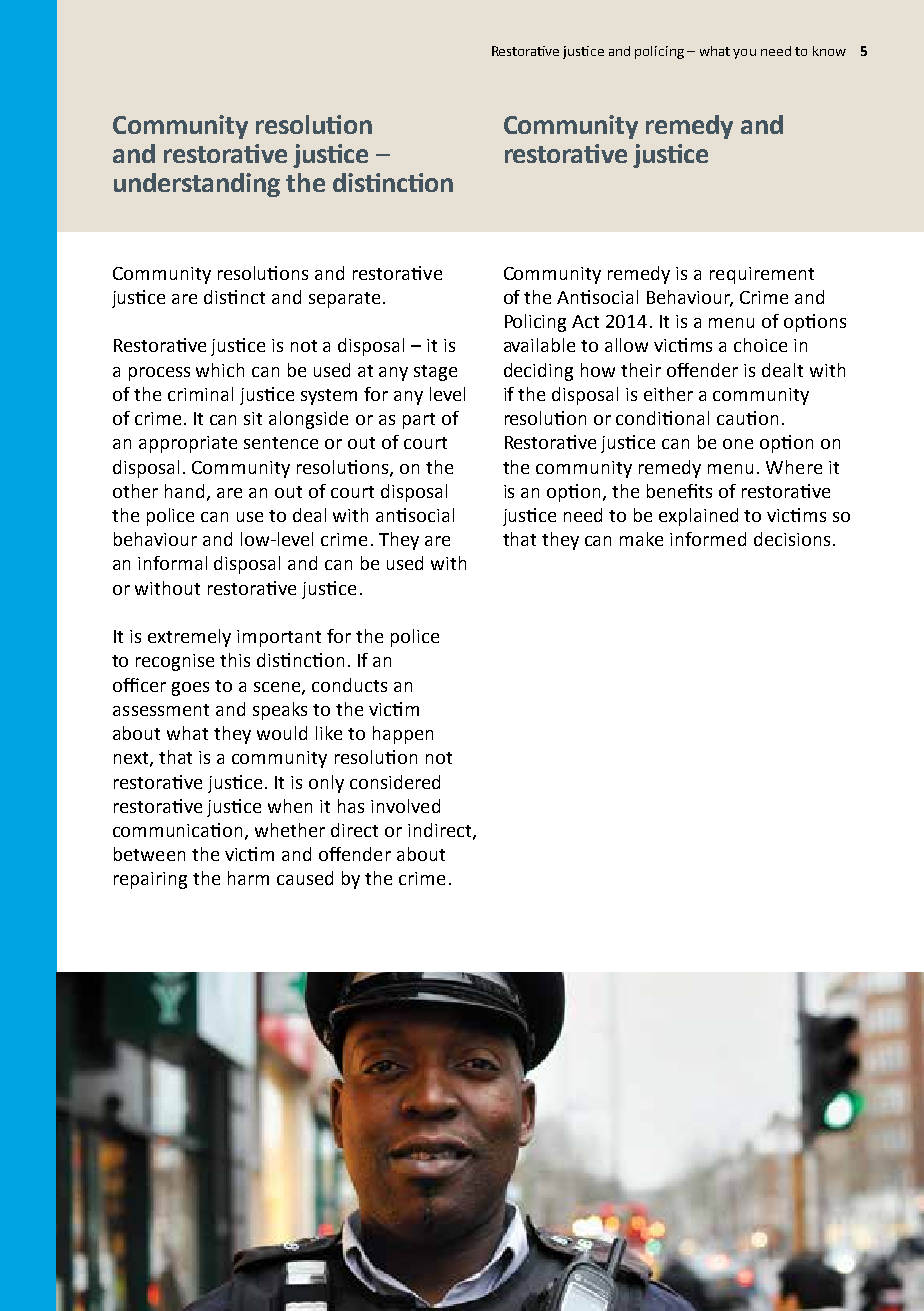 Image resolution: width=924 pixels, height=1311 pixels. Describe the element at coordinates (248, 878) in the image. I see `harm` at that location.
